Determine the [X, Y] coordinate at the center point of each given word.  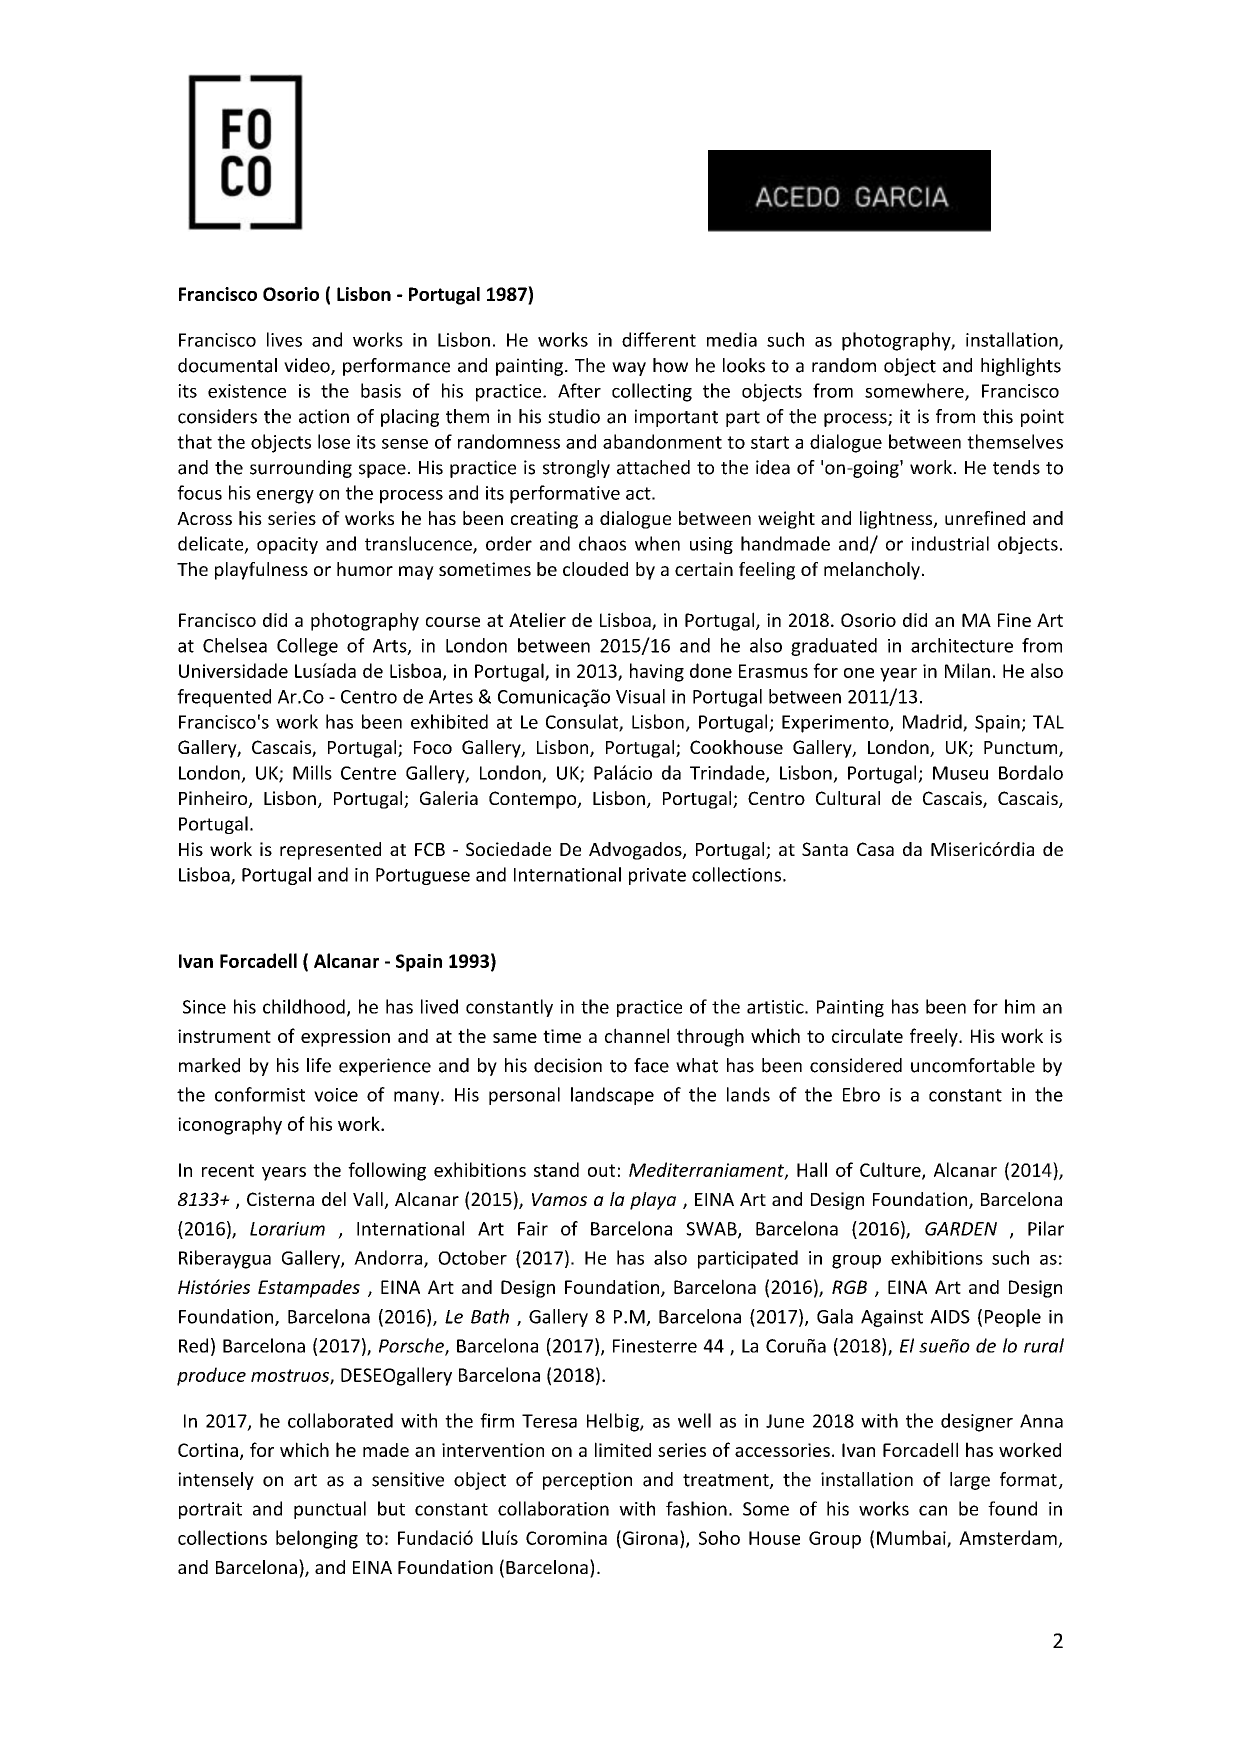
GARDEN [961, 1229]
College [307, 647]
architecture [962, 645]
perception [587, 1481]
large [970, 1481]
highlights [1021, 367]
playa [653, 1201]
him [1020, 1006]
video [308, 366]
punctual [330, 1510]
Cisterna [280, 1199]
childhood [304, 1006]
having [657, 672]
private [657, 876]
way [629, 369]
